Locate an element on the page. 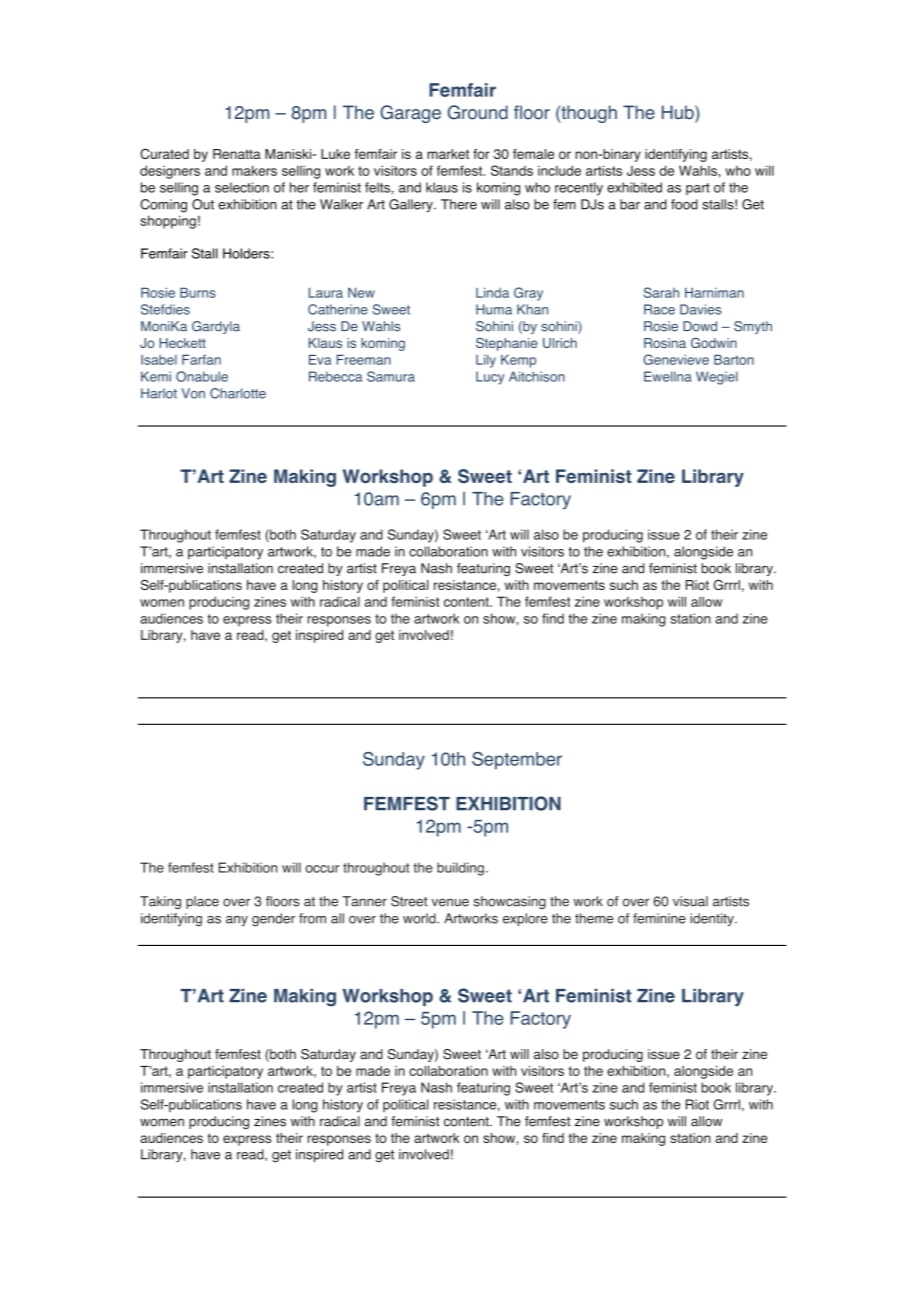 Image resolution: width=924 pixels, height=1308 pixels. makers is located at coordinates (254, 170).
